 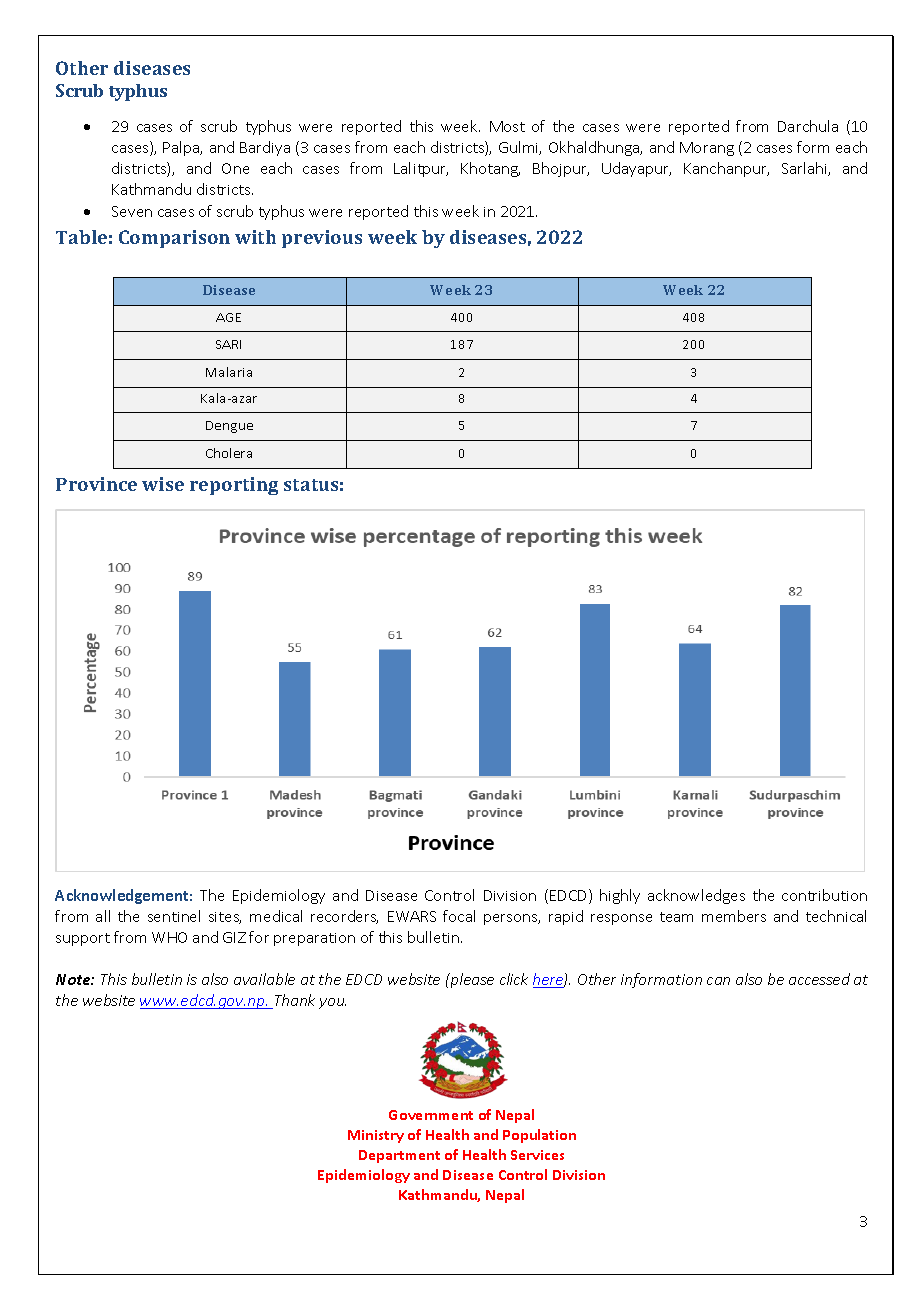 What do you see at coordinates (376, 1136) in the document?
I see `Ministry` at bounding box center [376, 1136].
